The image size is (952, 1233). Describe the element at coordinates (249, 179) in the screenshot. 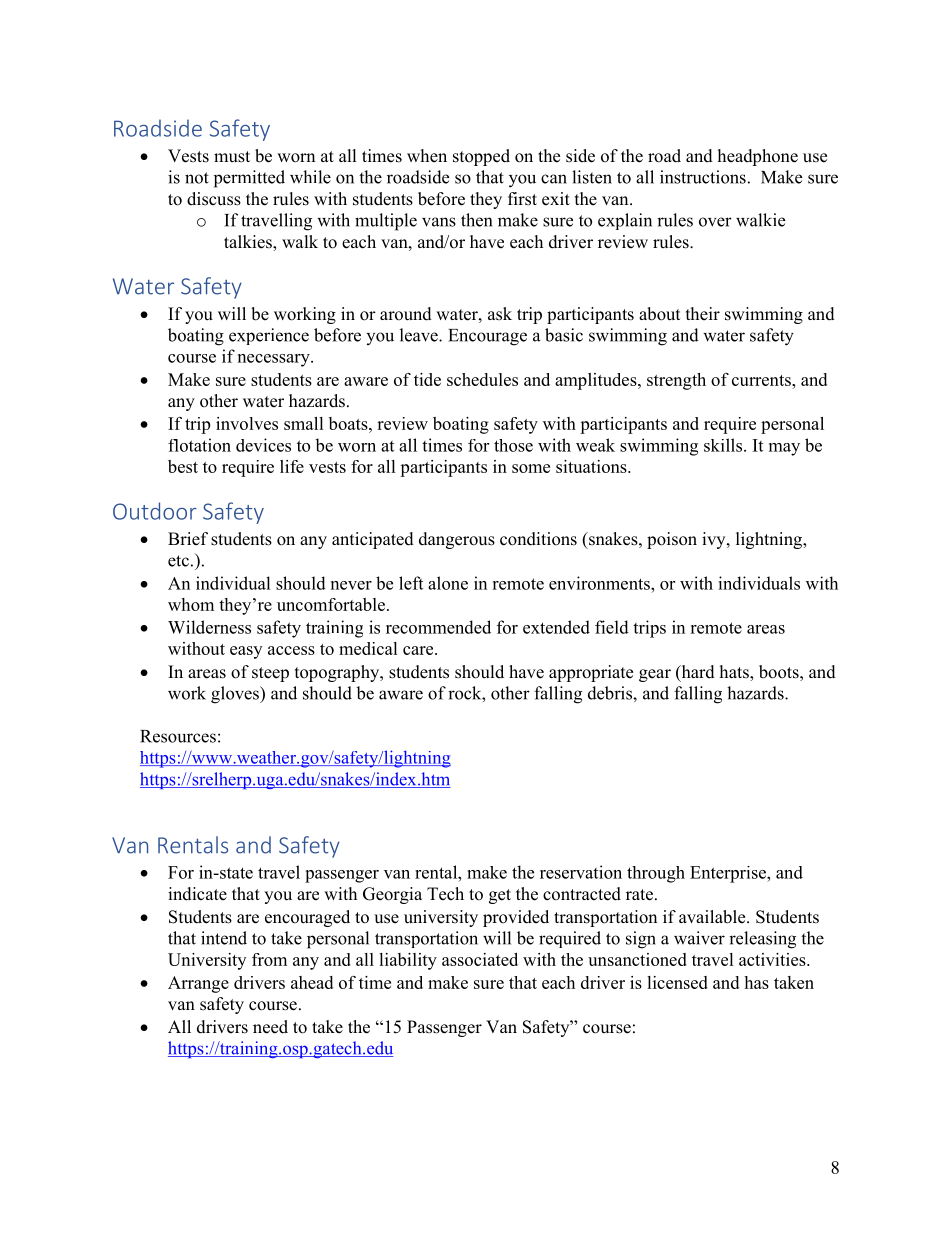

I see `permitted` at that location.
